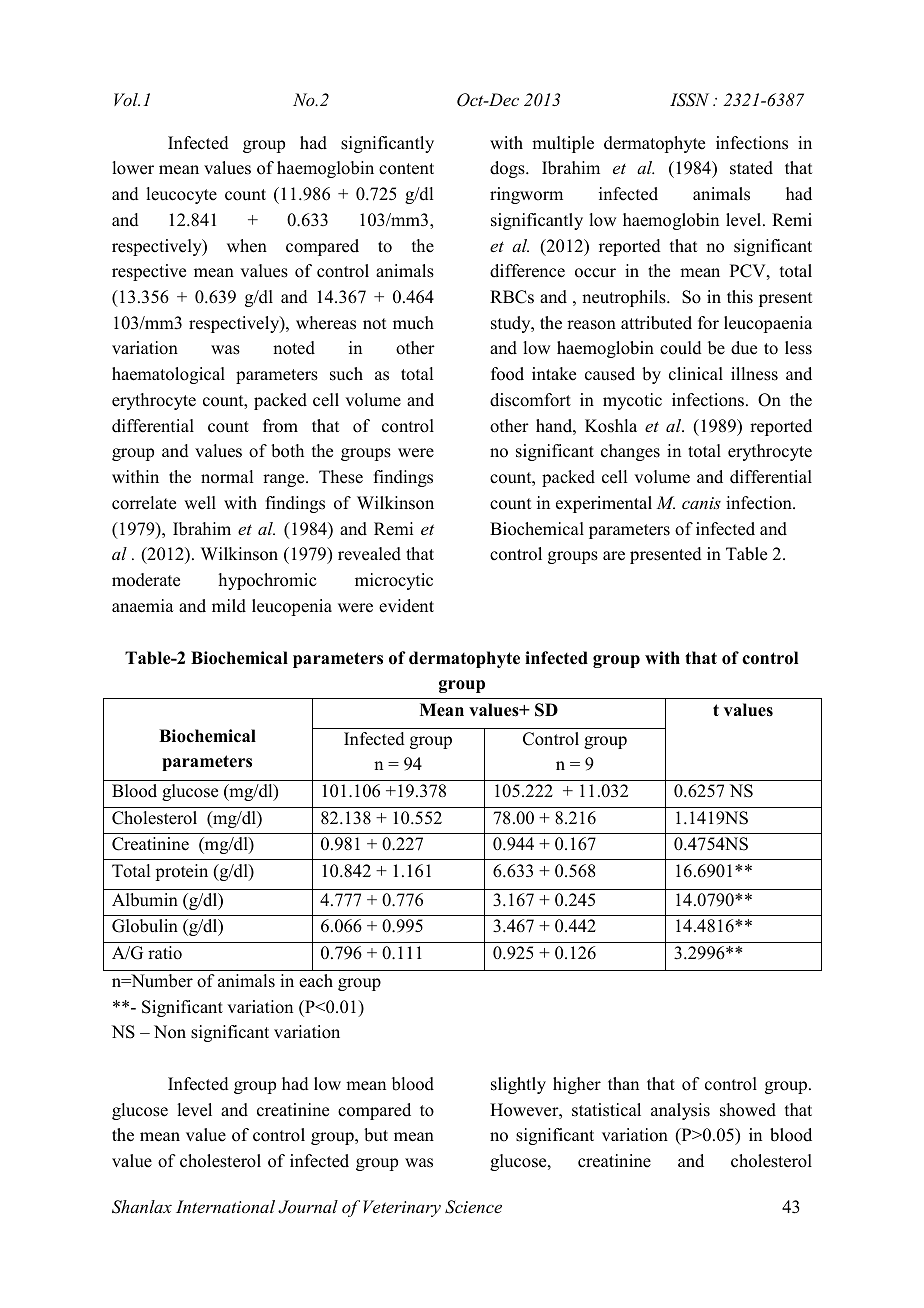 The height and width of the screenshot is (1308, 924). I want to click on canis, so click(701, 503).
